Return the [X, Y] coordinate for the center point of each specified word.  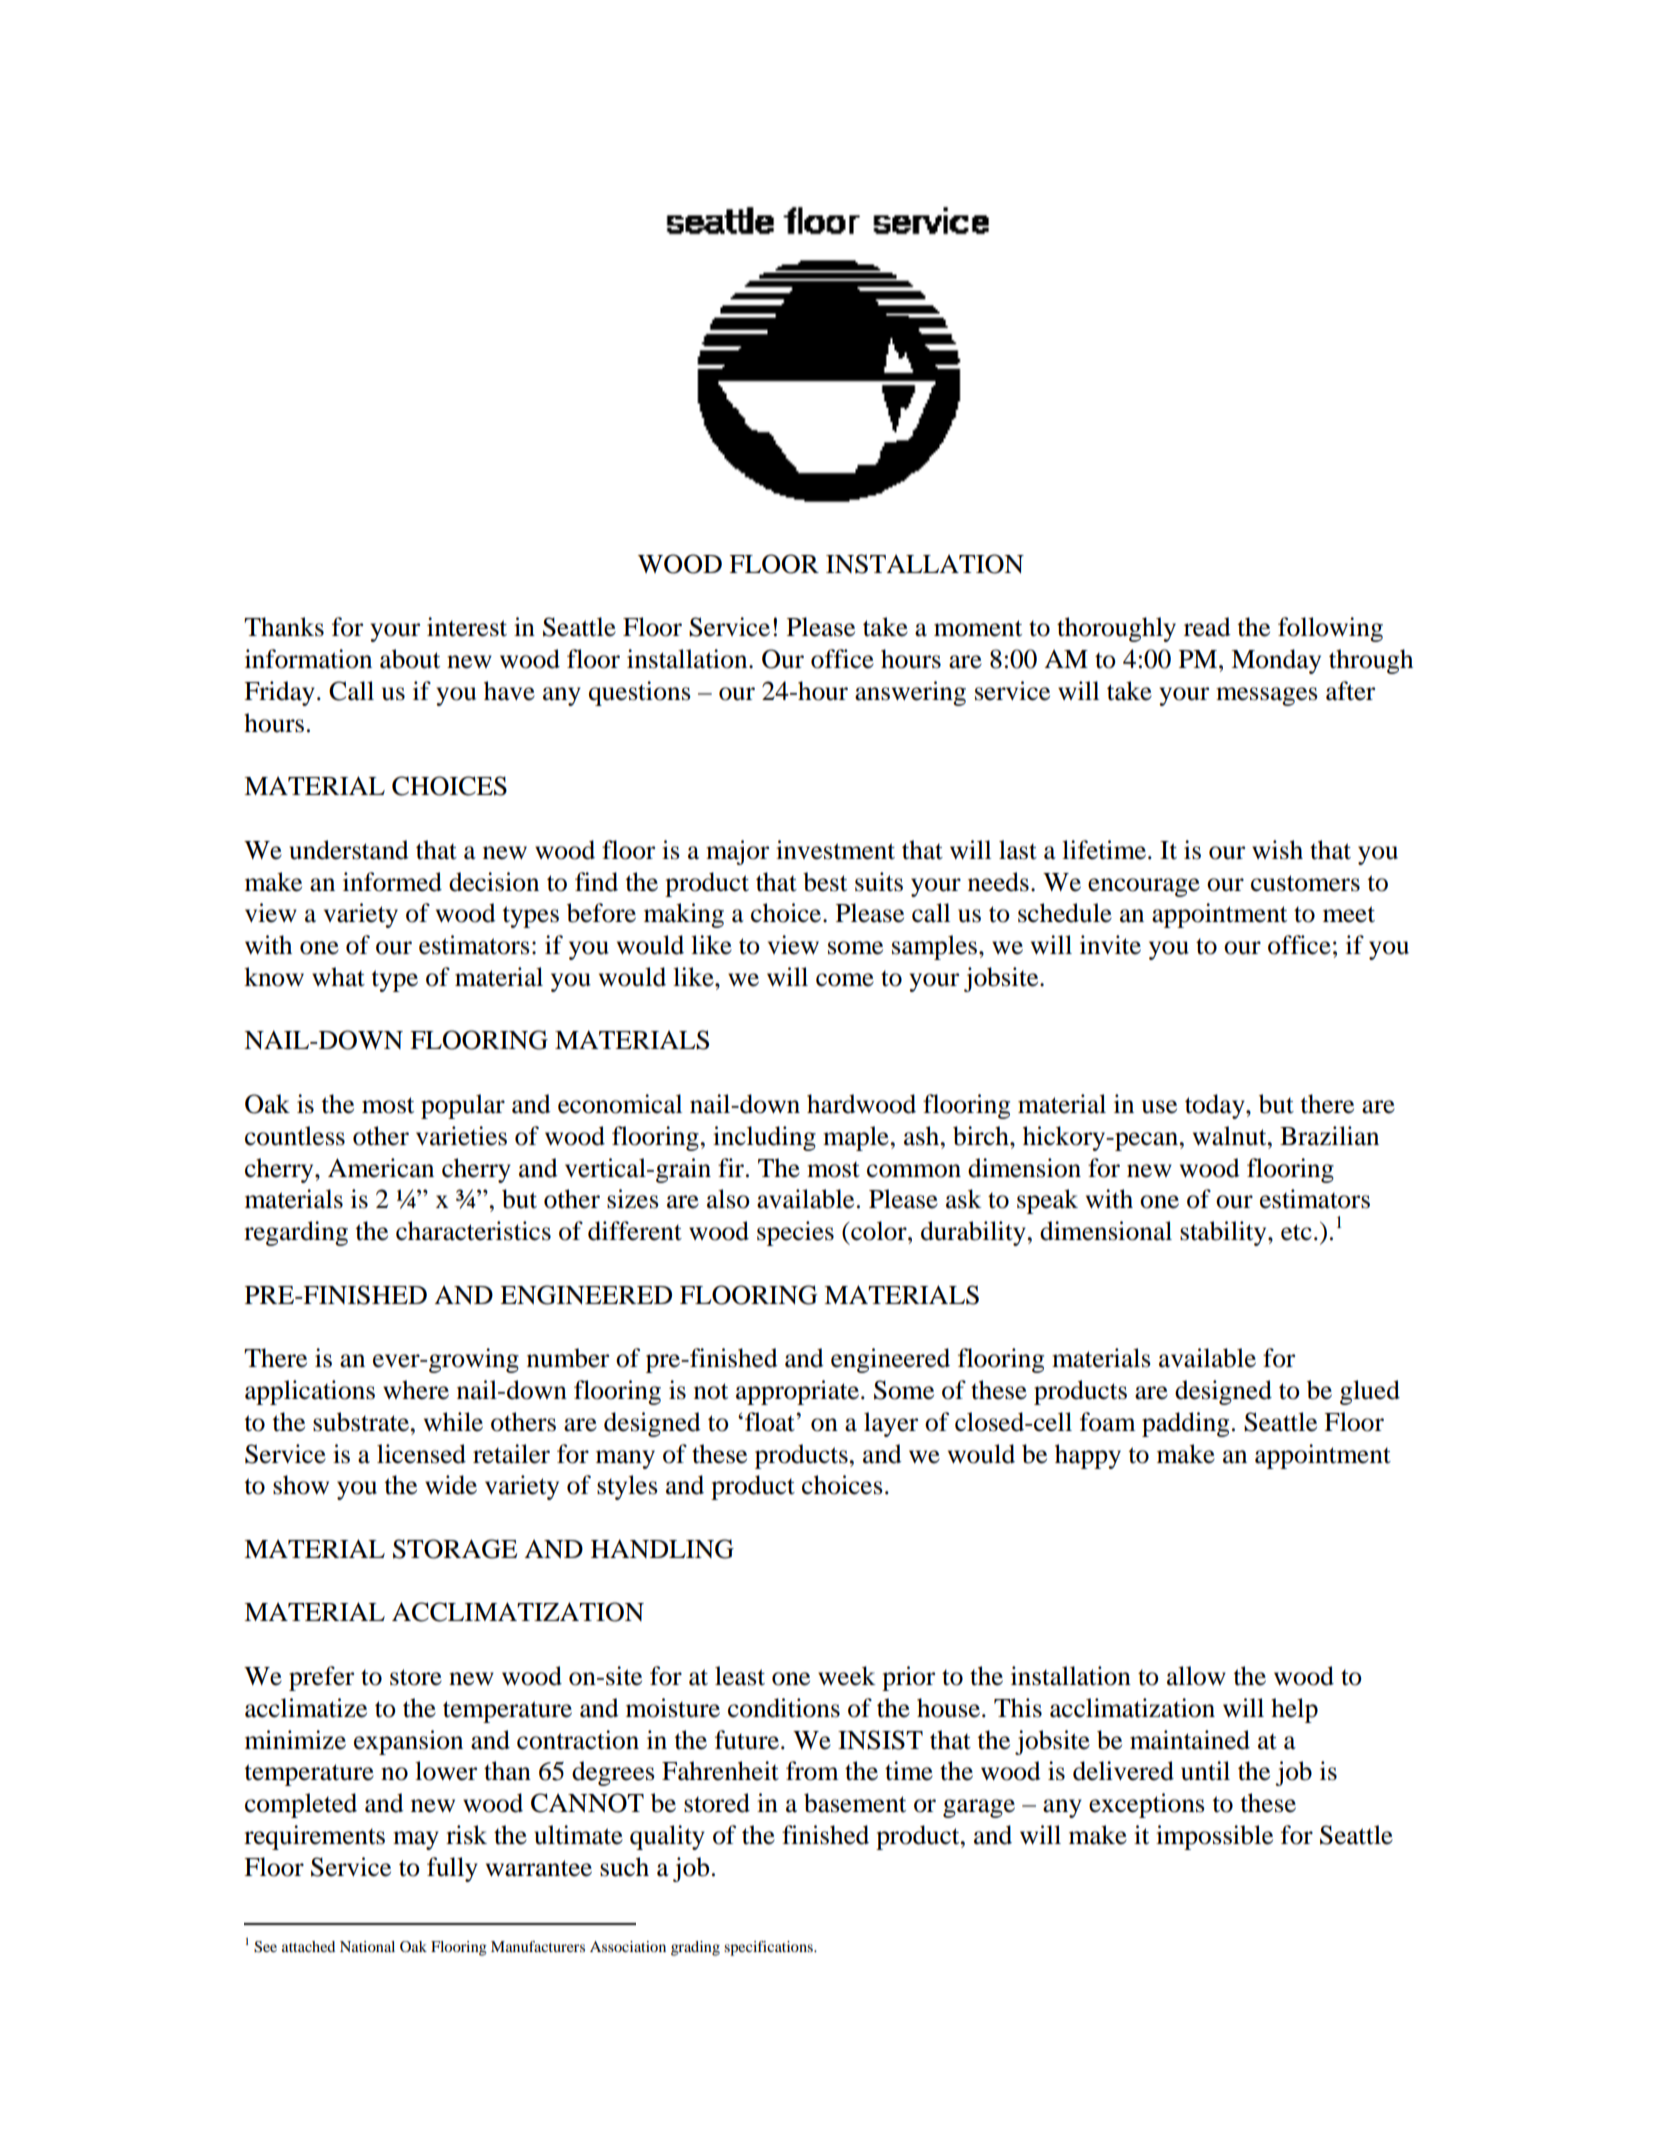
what [338, 977]
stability [1224, 1233]
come [845, 980]
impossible [1214, 1837]
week [847, 1676]
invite [1110, 945]
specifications [769, 1948]
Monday [1276, 661]
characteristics [473, 1231]
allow [1196, 1676]
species [795, 1233]
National [367, 1946]
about [410, 659]
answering [910, 693]
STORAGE [455, 1549]
